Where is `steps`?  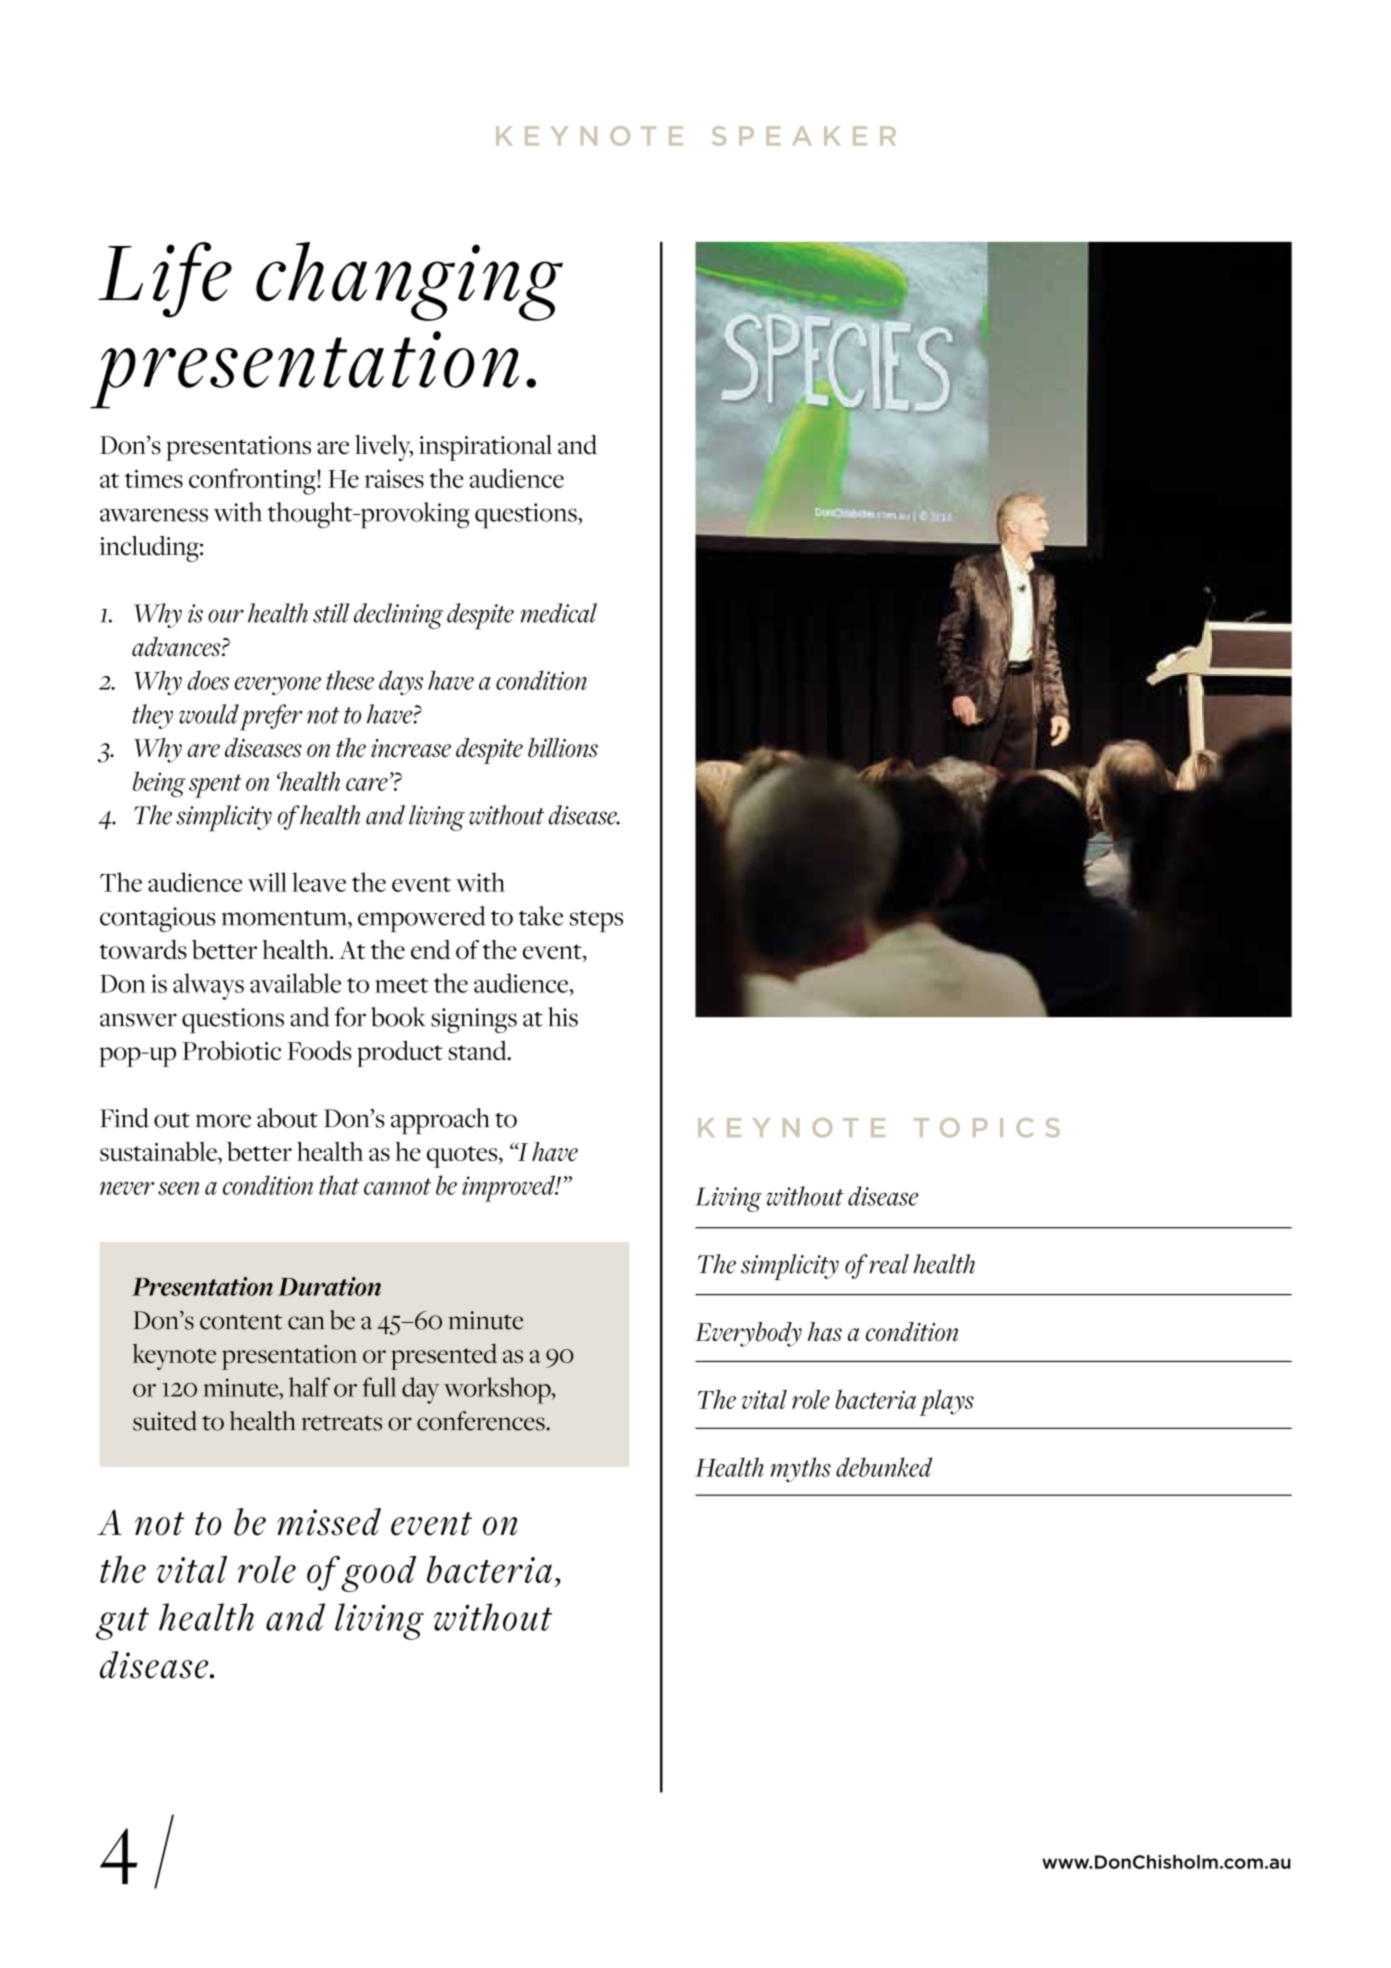
steps is located at coordinates (596, 921).
